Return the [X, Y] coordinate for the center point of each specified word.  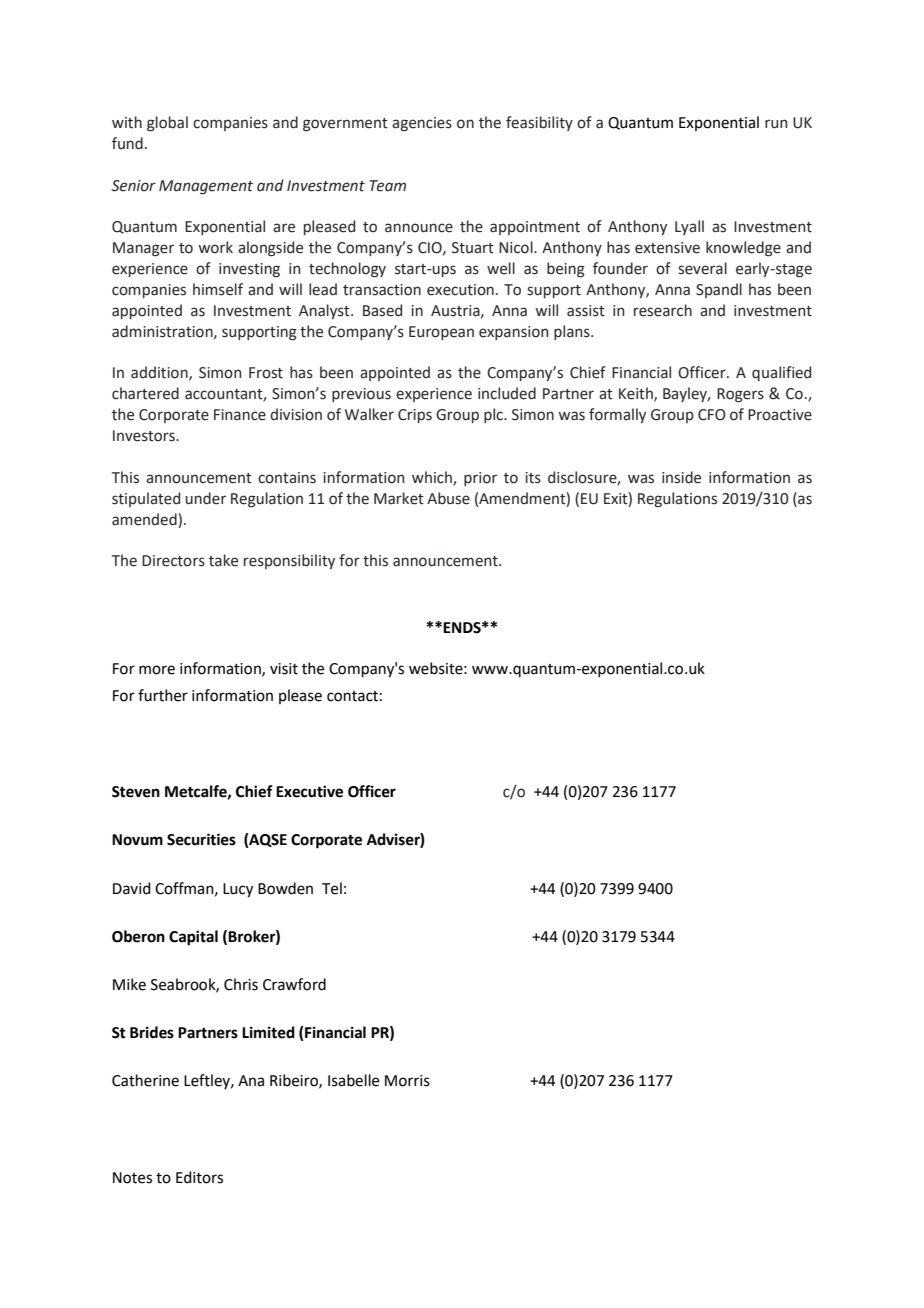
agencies [422, 124]
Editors [199, 1177]
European [441, 333]
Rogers [740, 395]
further [163, 695]
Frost [266, 373]
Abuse [448, 498]
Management [206, 187]
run [776, 124]
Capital [193, 938]
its [533, 478]
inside [681, 477]
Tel [332, 888]
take [223, 560]
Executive [309, 791]
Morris [407, 1081]
